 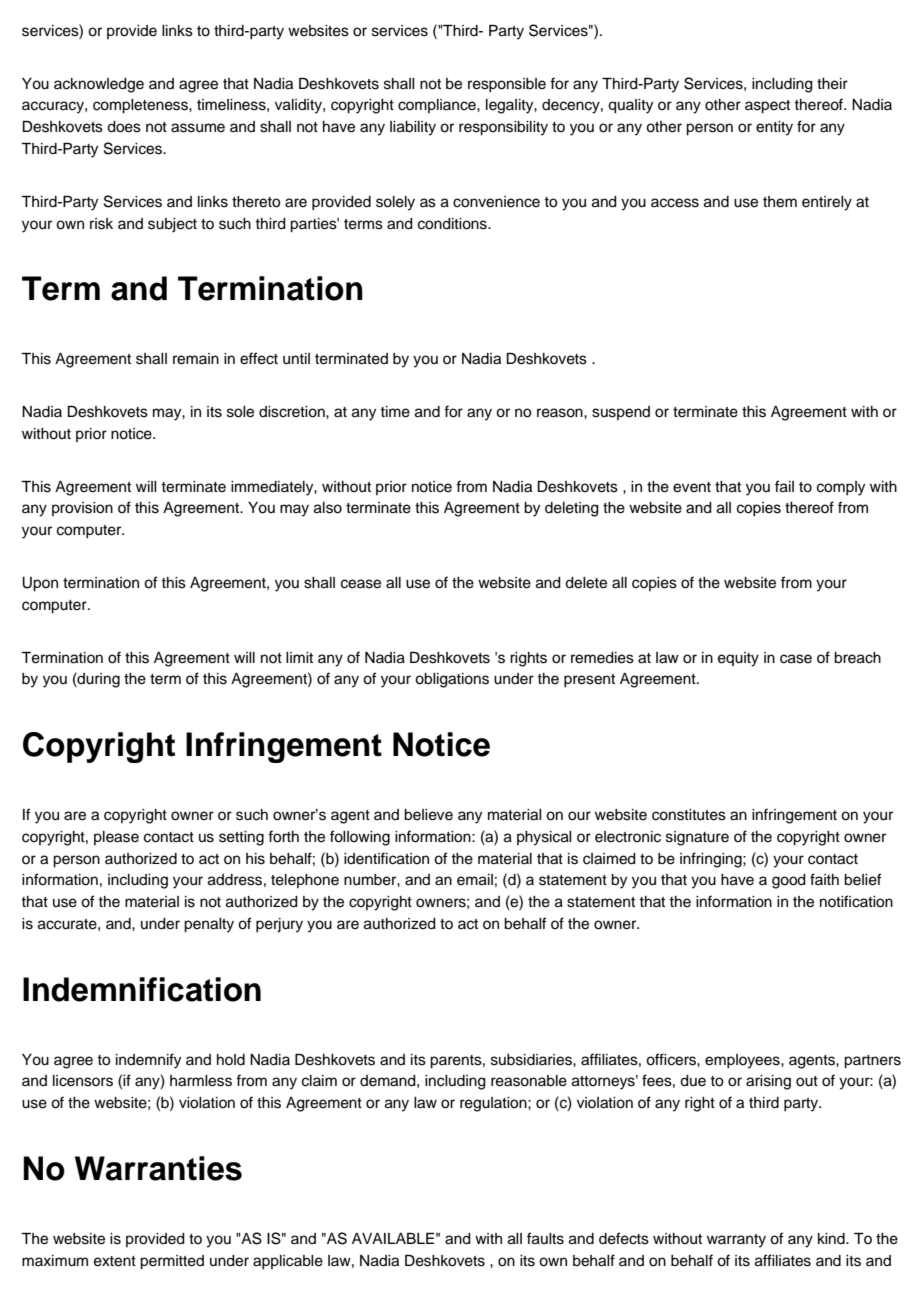 What do you see at coordinates (532, 1060) in the document?
I see `subsidiaries` at bounding box center [532, 1060].
